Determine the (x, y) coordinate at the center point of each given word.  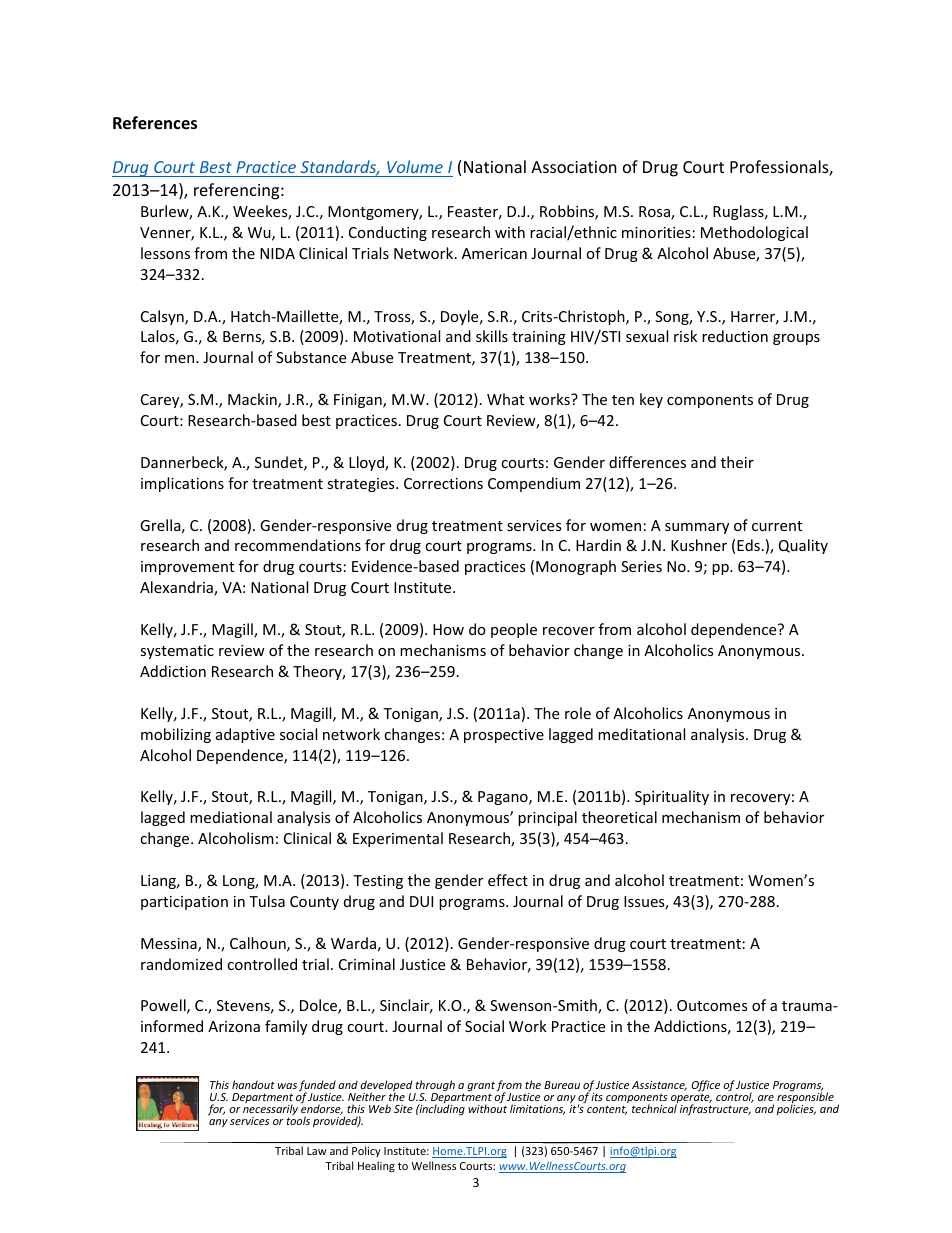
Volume (415, 166)
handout (253, 1084)
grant (481, 1086)
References (155, 123)
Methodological (754, 233)
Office (705, 1087)
